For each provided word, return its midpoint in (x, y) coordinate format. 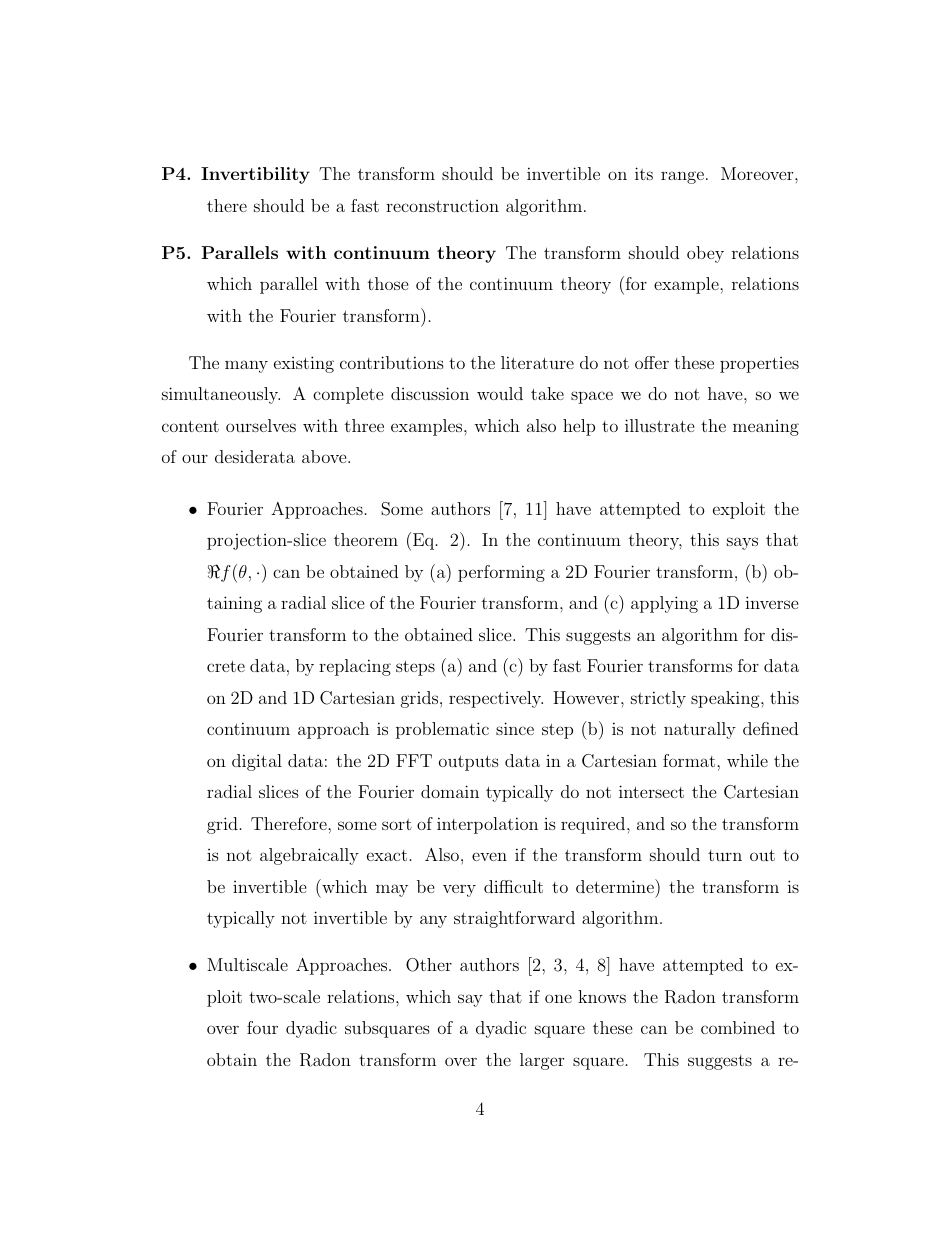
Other (429, 965)
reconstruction (442, 206)
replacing (355, 667)
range (682, 177)
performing (501, 573)
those (388, 283)
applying (664, 604)
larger (542, 1061)
